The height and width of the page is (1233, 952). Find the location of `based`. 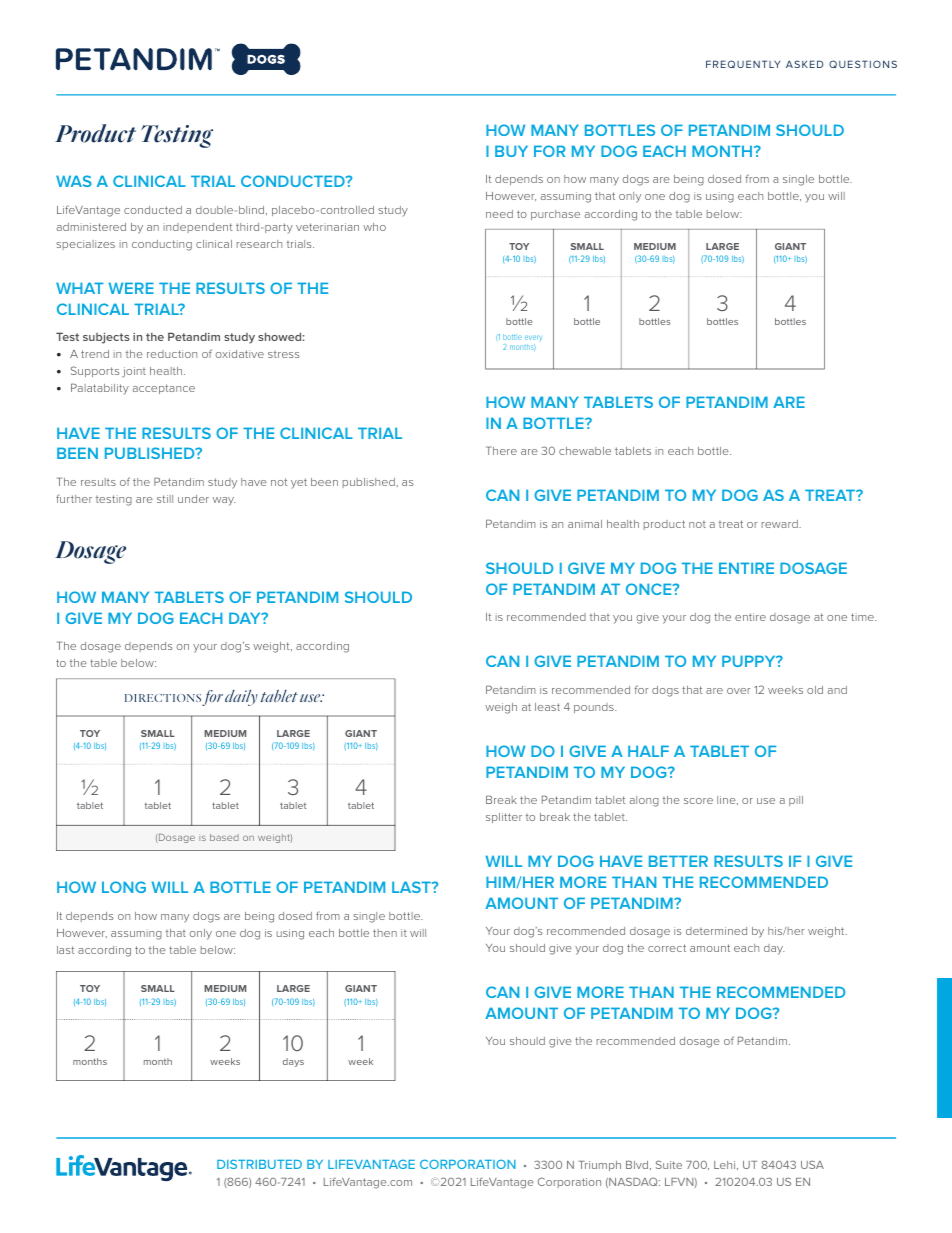

based is located at coordinates (224, 837).
